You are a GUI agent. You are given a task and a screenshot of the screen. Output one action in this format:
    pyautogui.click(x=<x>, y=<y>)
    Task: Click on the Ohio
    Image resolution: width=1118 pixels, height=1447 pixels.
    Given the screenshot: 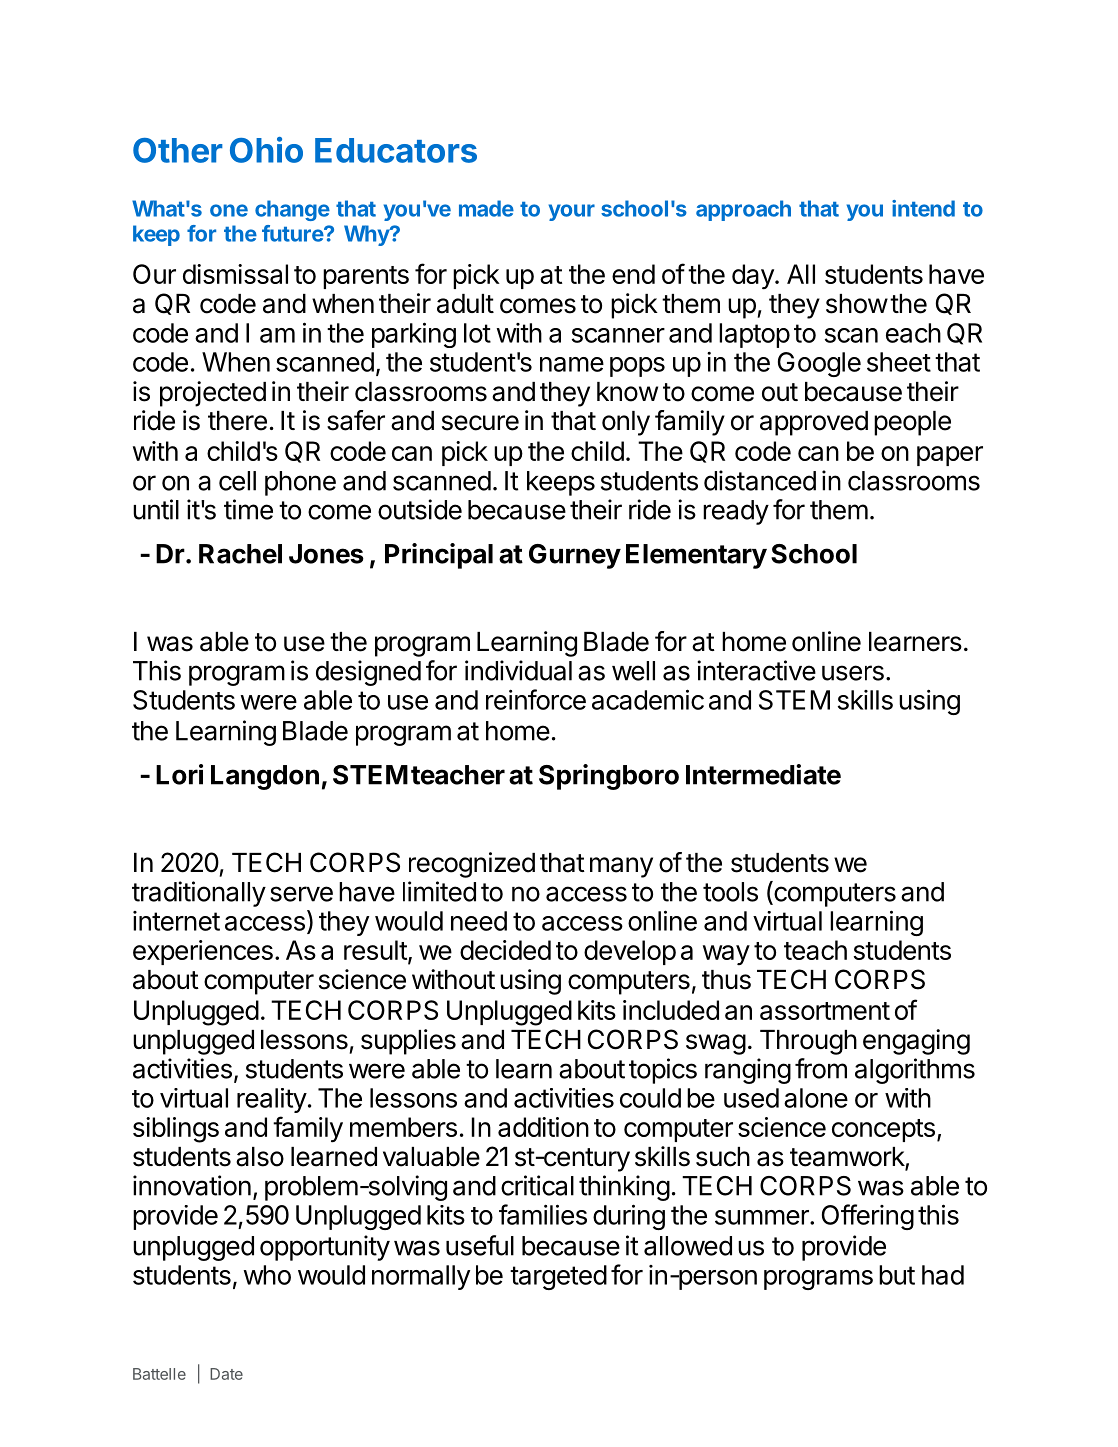 What is the action you would take?
    pyautogui.click(x=266, y=150)
